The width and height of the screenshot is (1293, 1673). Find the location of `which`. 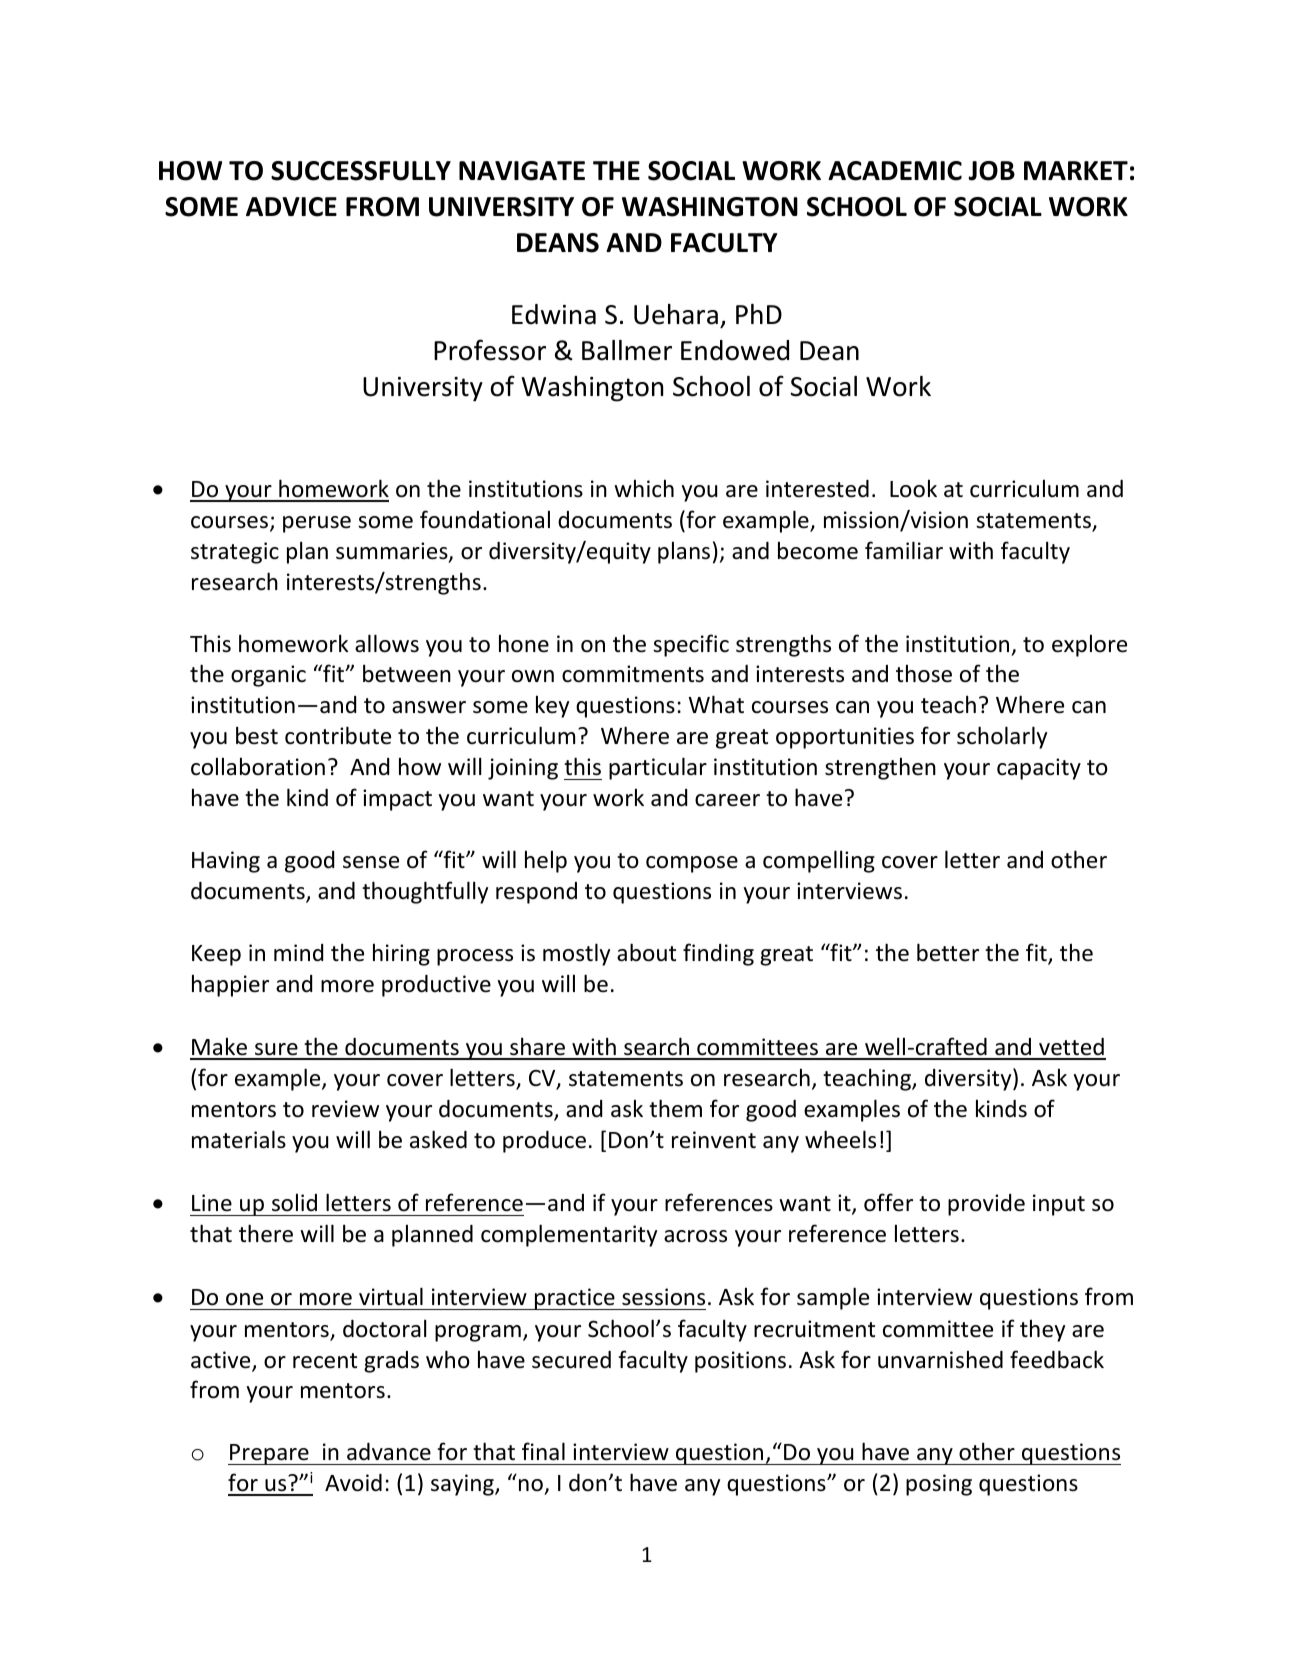

which is located at coordinates (644, 488).
